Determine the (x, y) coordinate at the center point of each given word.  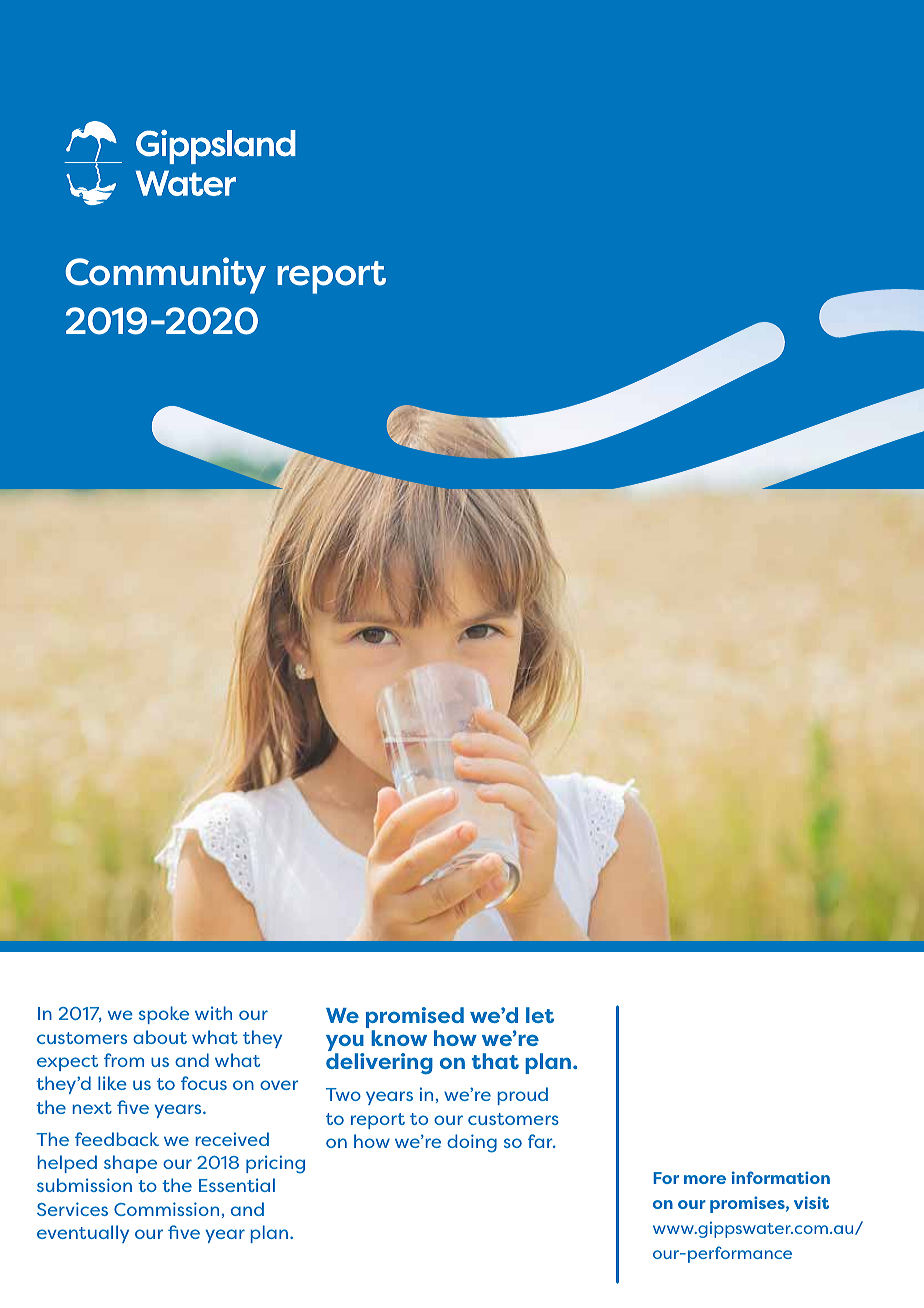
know (399, 1038)
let (540, 1015)
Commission (166, 1209)
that (495, 1061)
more (705, 1179)
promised (415, 1019)
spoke (164, 1015)
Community (165, 275)
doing (472, 1143)
